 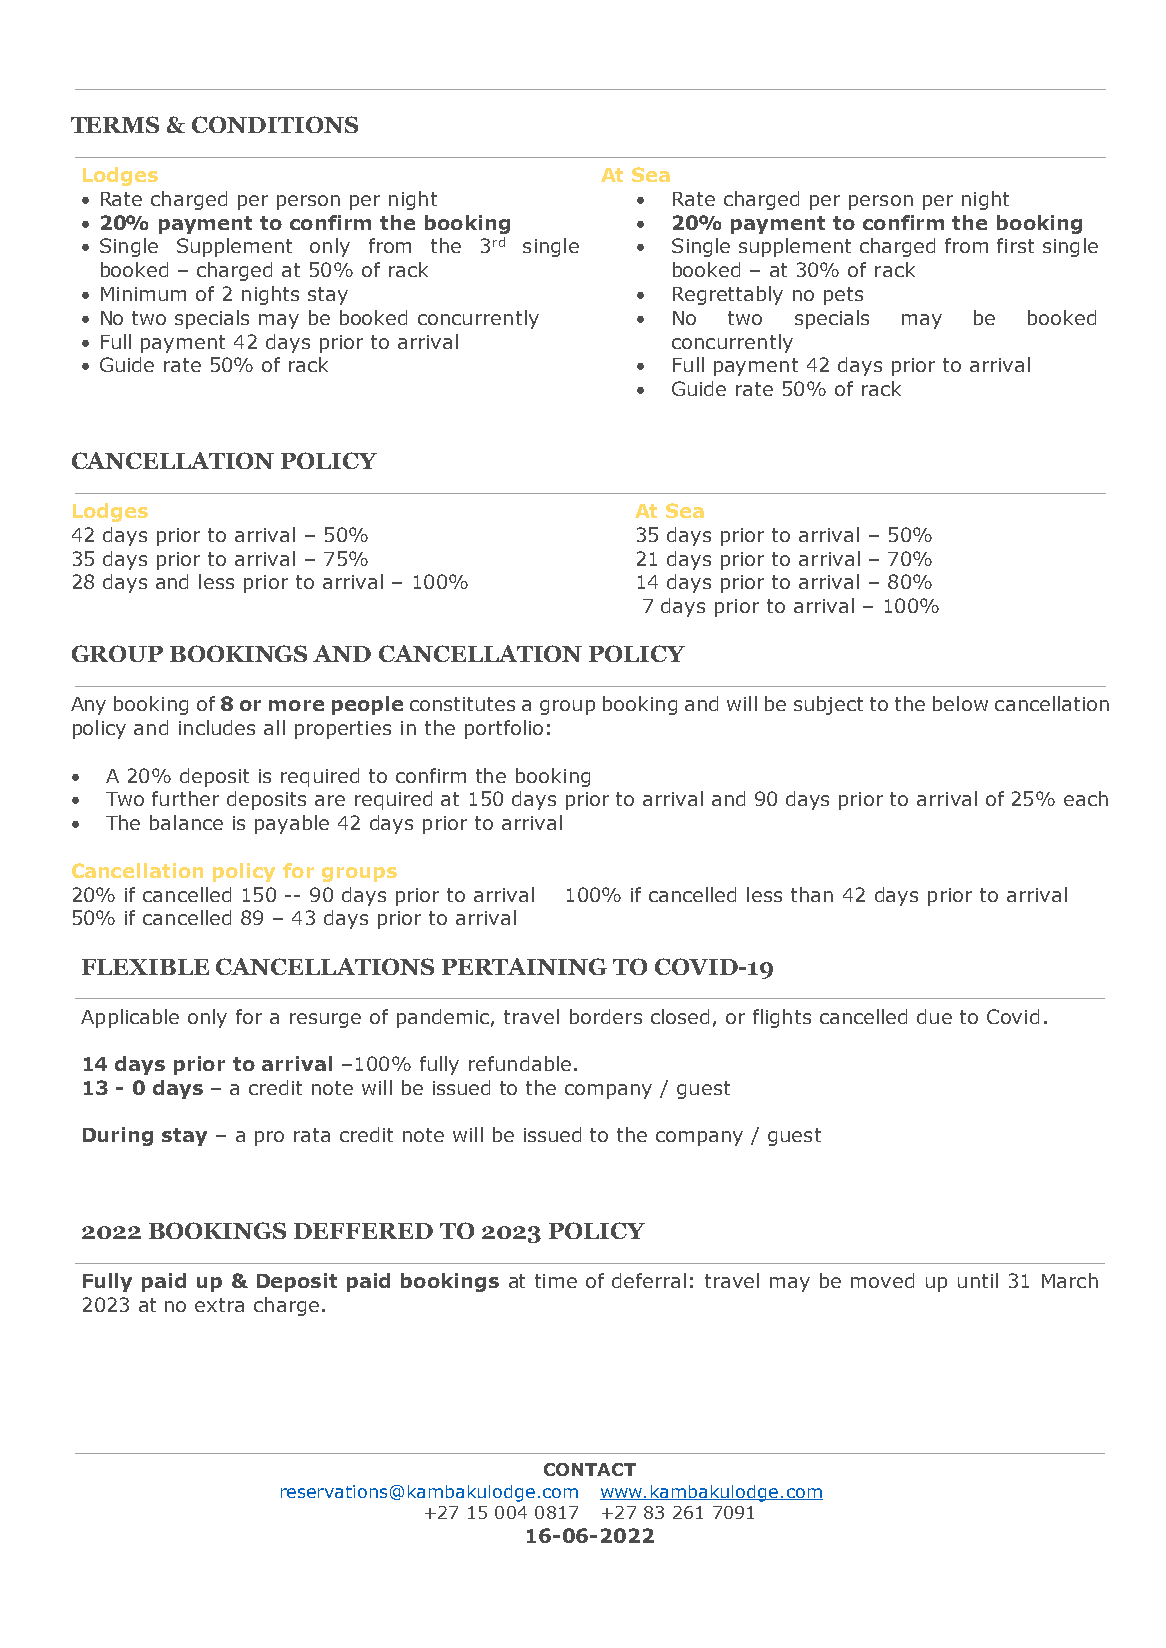 What do you see at coordinates (1086, 798) in the page?
I see `each` at bounding box center [1086, 798].
